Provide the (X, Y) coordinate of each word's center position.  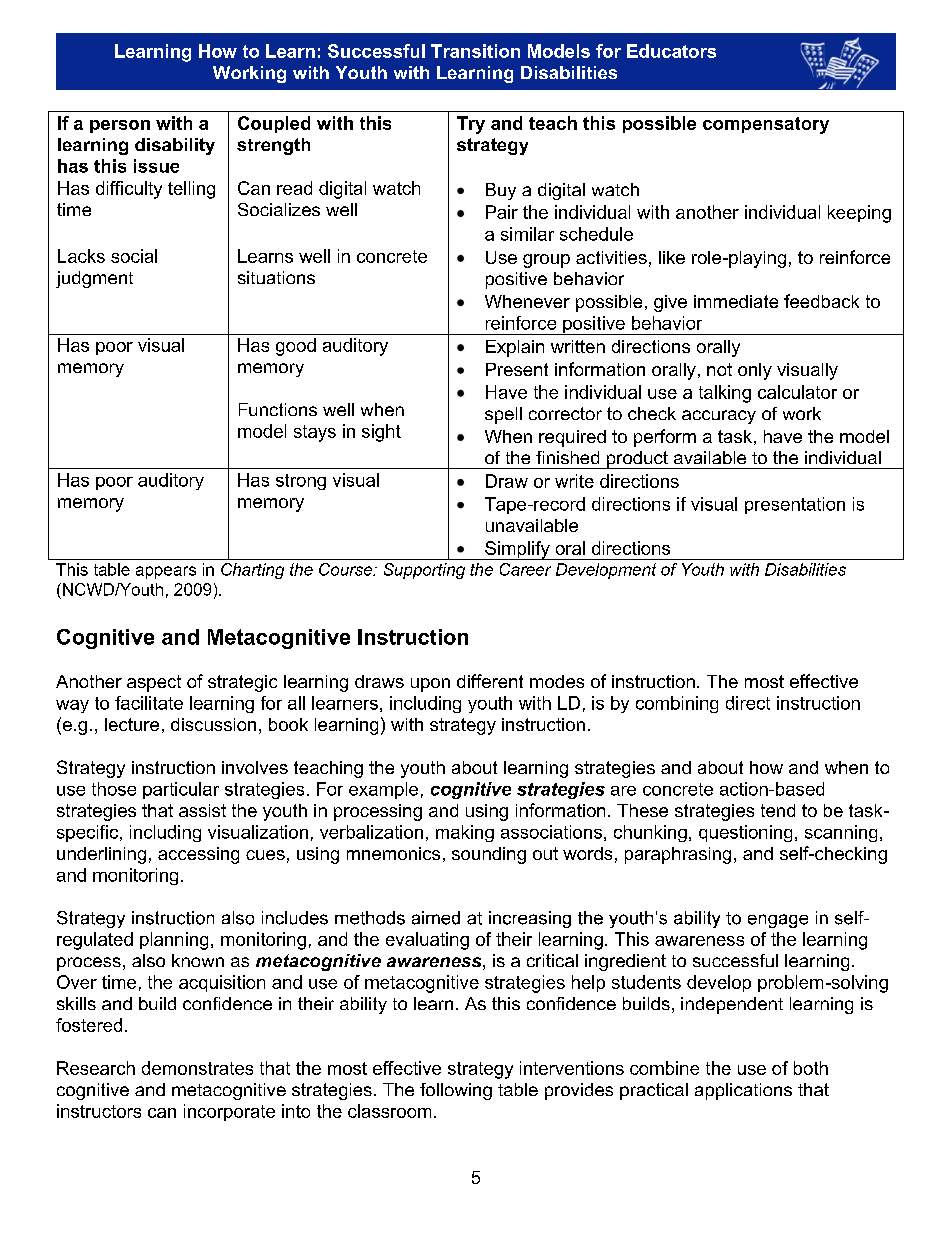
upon (430, 685)
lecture (132, 724)
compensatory (766, 125)
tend (778, 810)
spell (503, 415)
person (120, 126)
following (456, 1091)
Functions (278, 409)
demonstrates (197, 1068)
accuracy (719, 417)
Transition (475, 51)
